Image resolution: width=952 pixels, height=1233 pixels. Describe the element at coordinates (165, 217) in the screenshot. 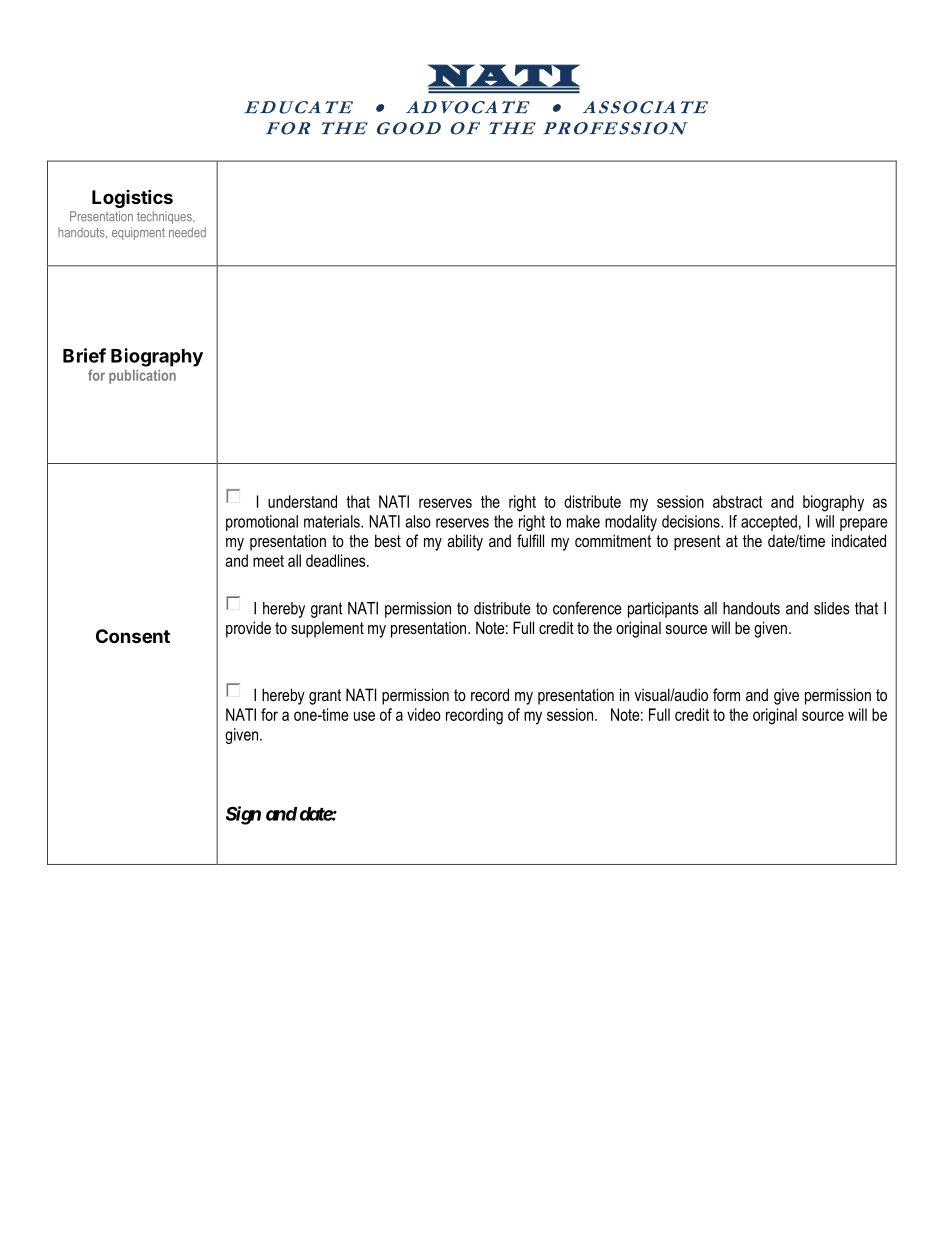

I see `techniques` at that location.
